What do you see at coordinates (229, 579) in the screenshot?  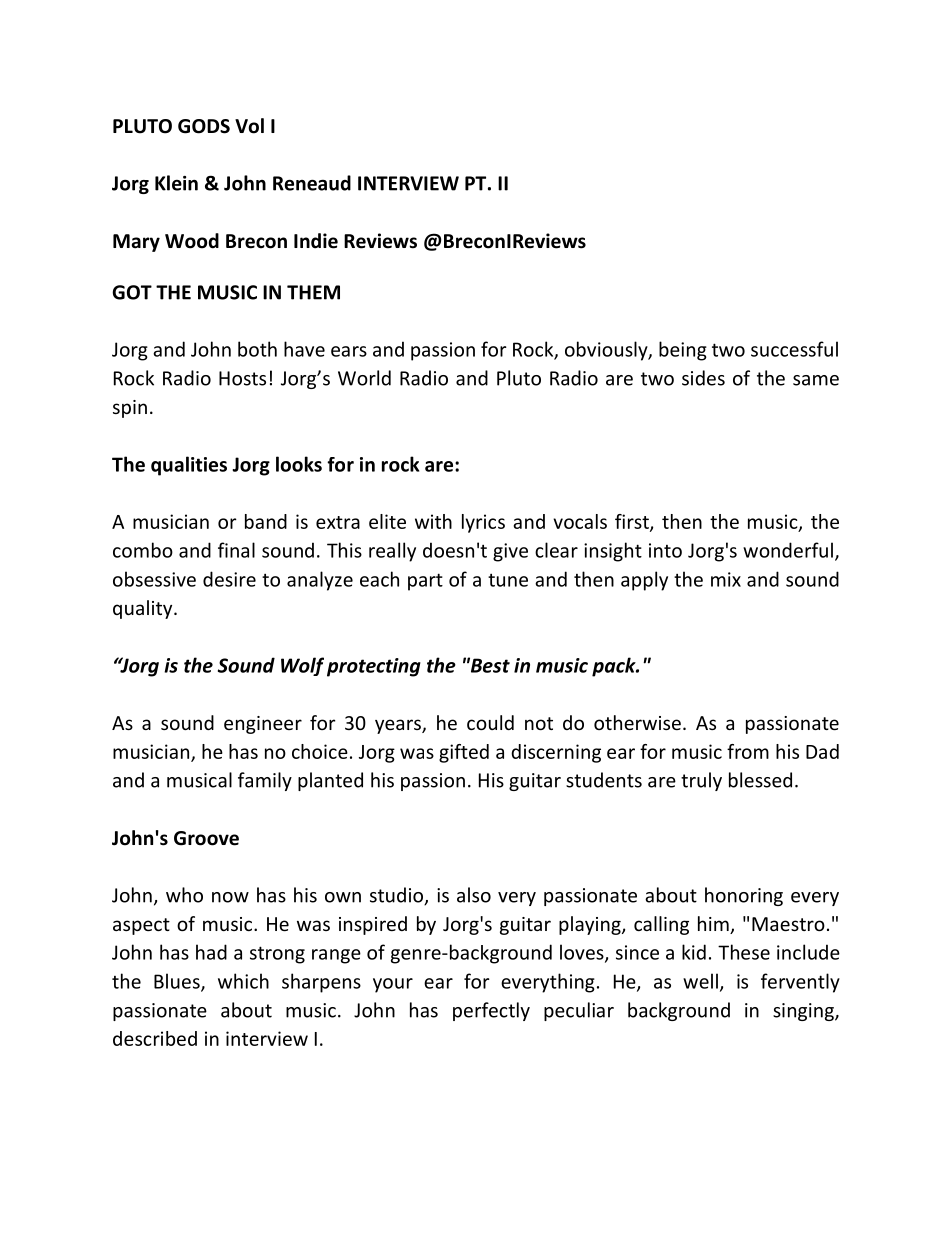 I see `desire` at bounding box center [229, 579].
